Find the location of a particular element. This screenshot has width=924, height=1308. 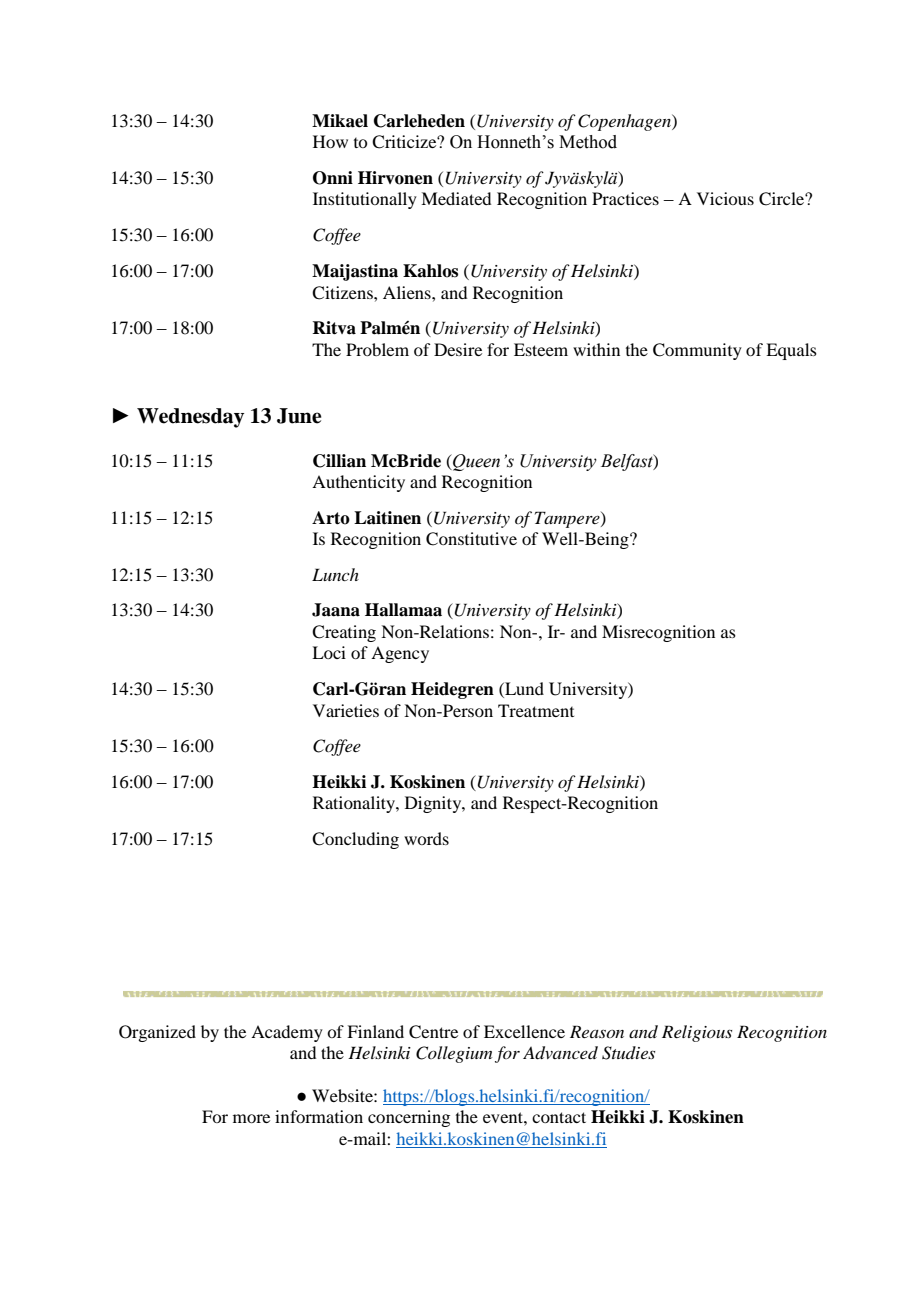

Agency is located at coordinates (400, 654).
